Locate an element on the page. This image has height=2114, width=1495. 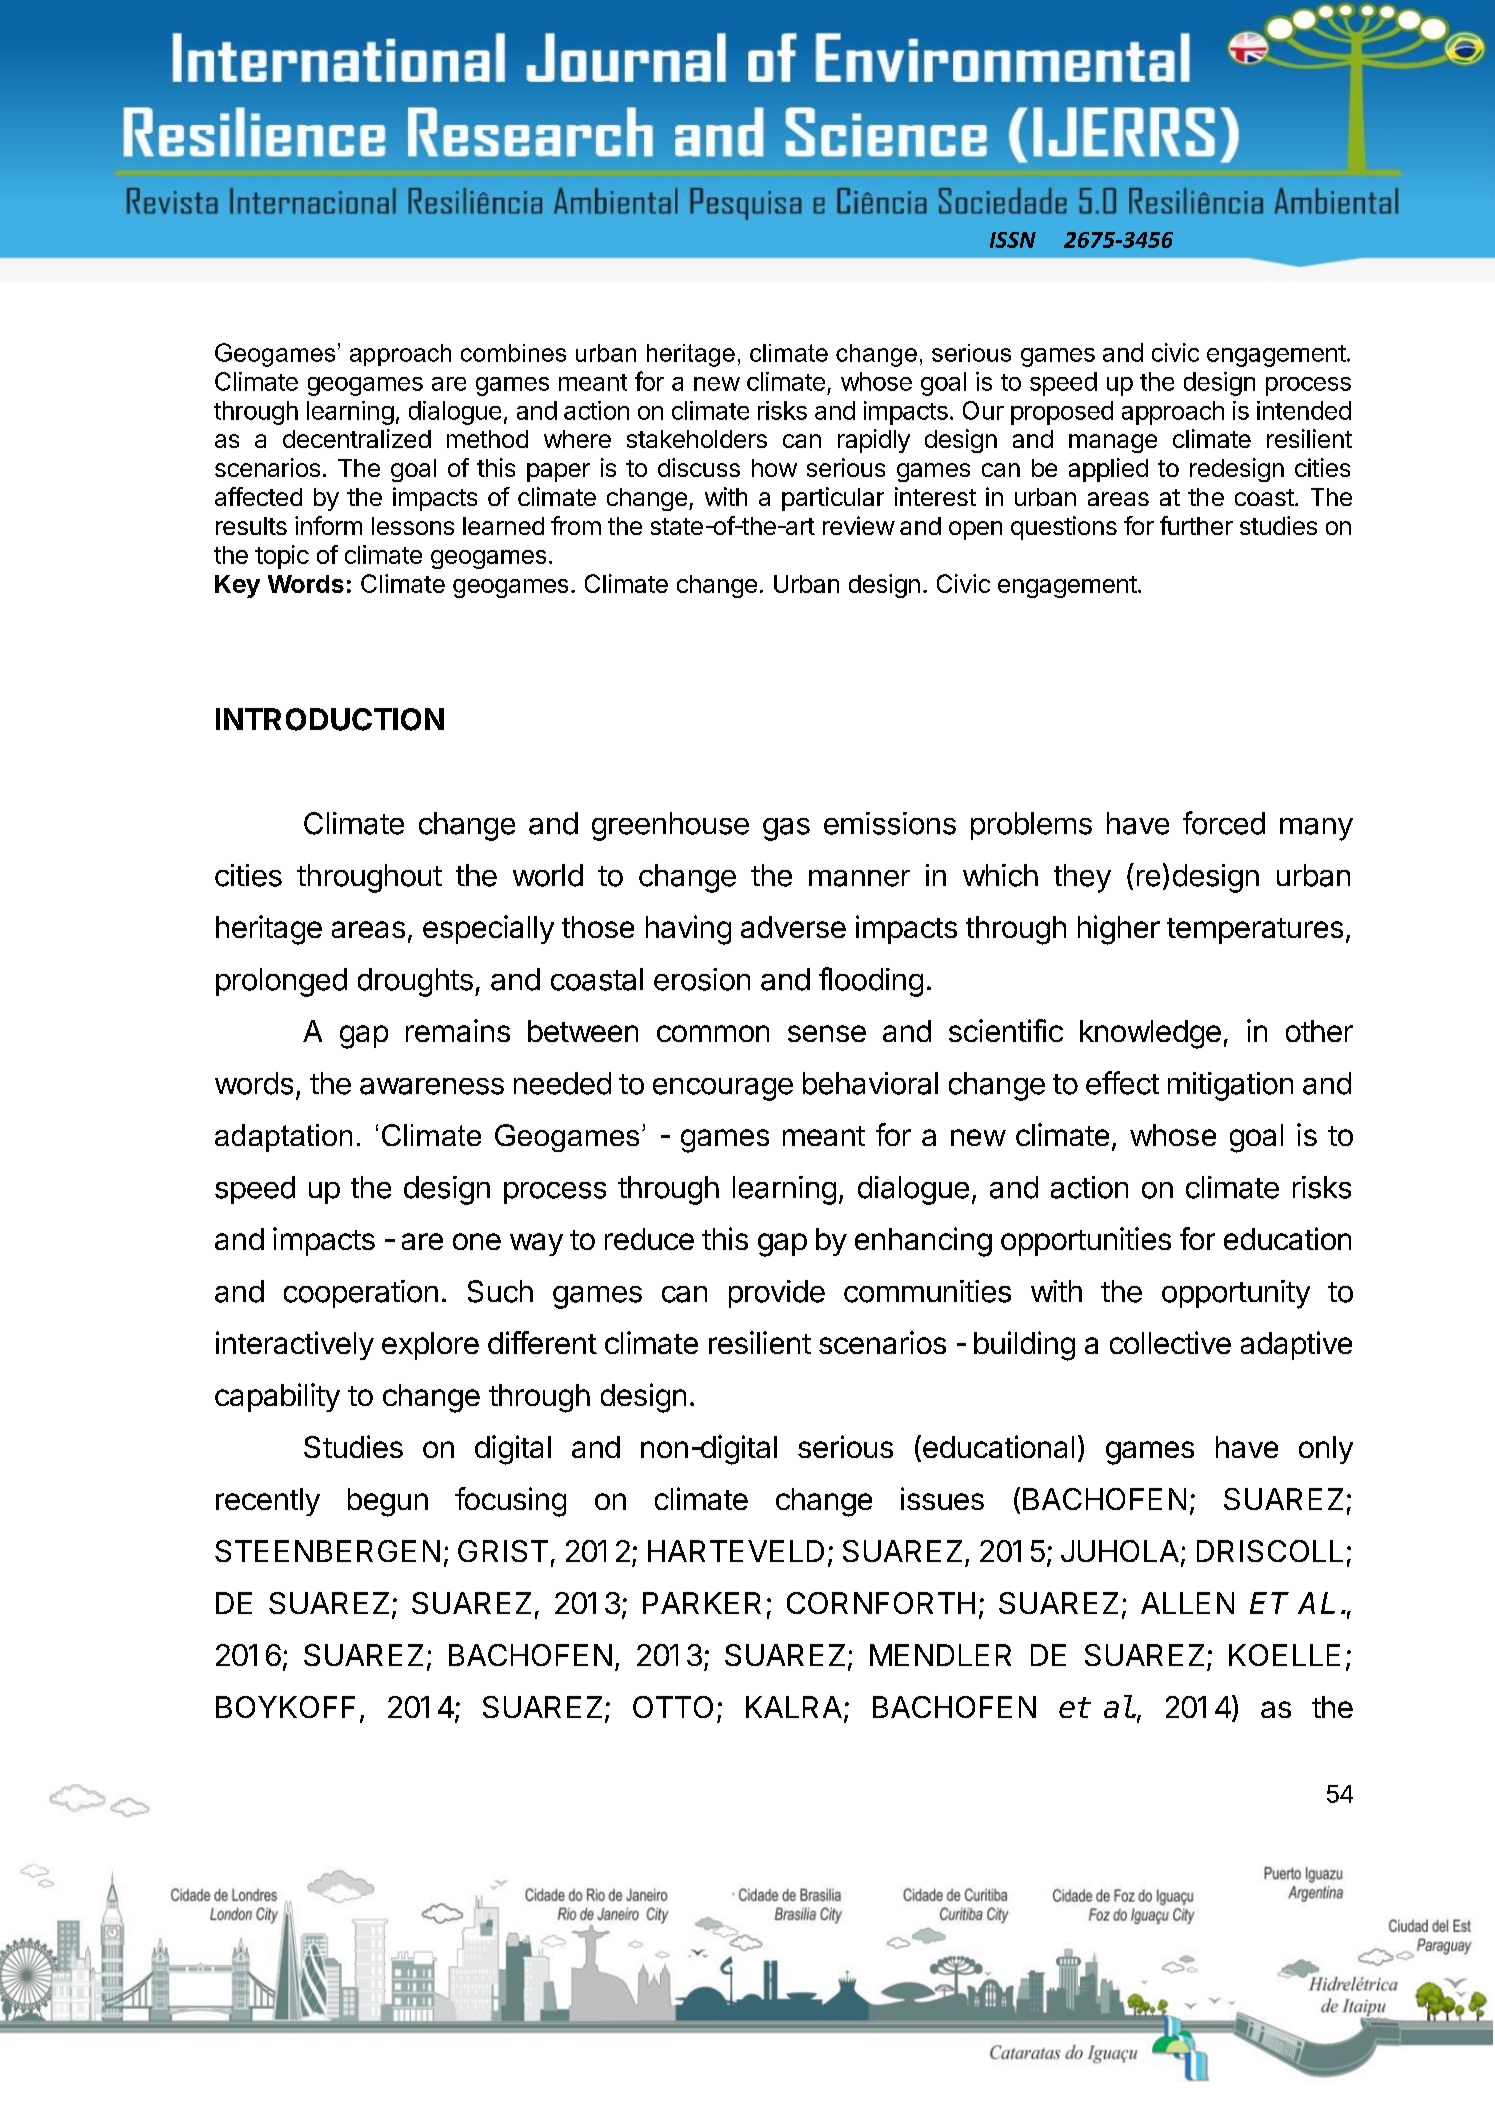
combines is located at coordinates (513, 353).
